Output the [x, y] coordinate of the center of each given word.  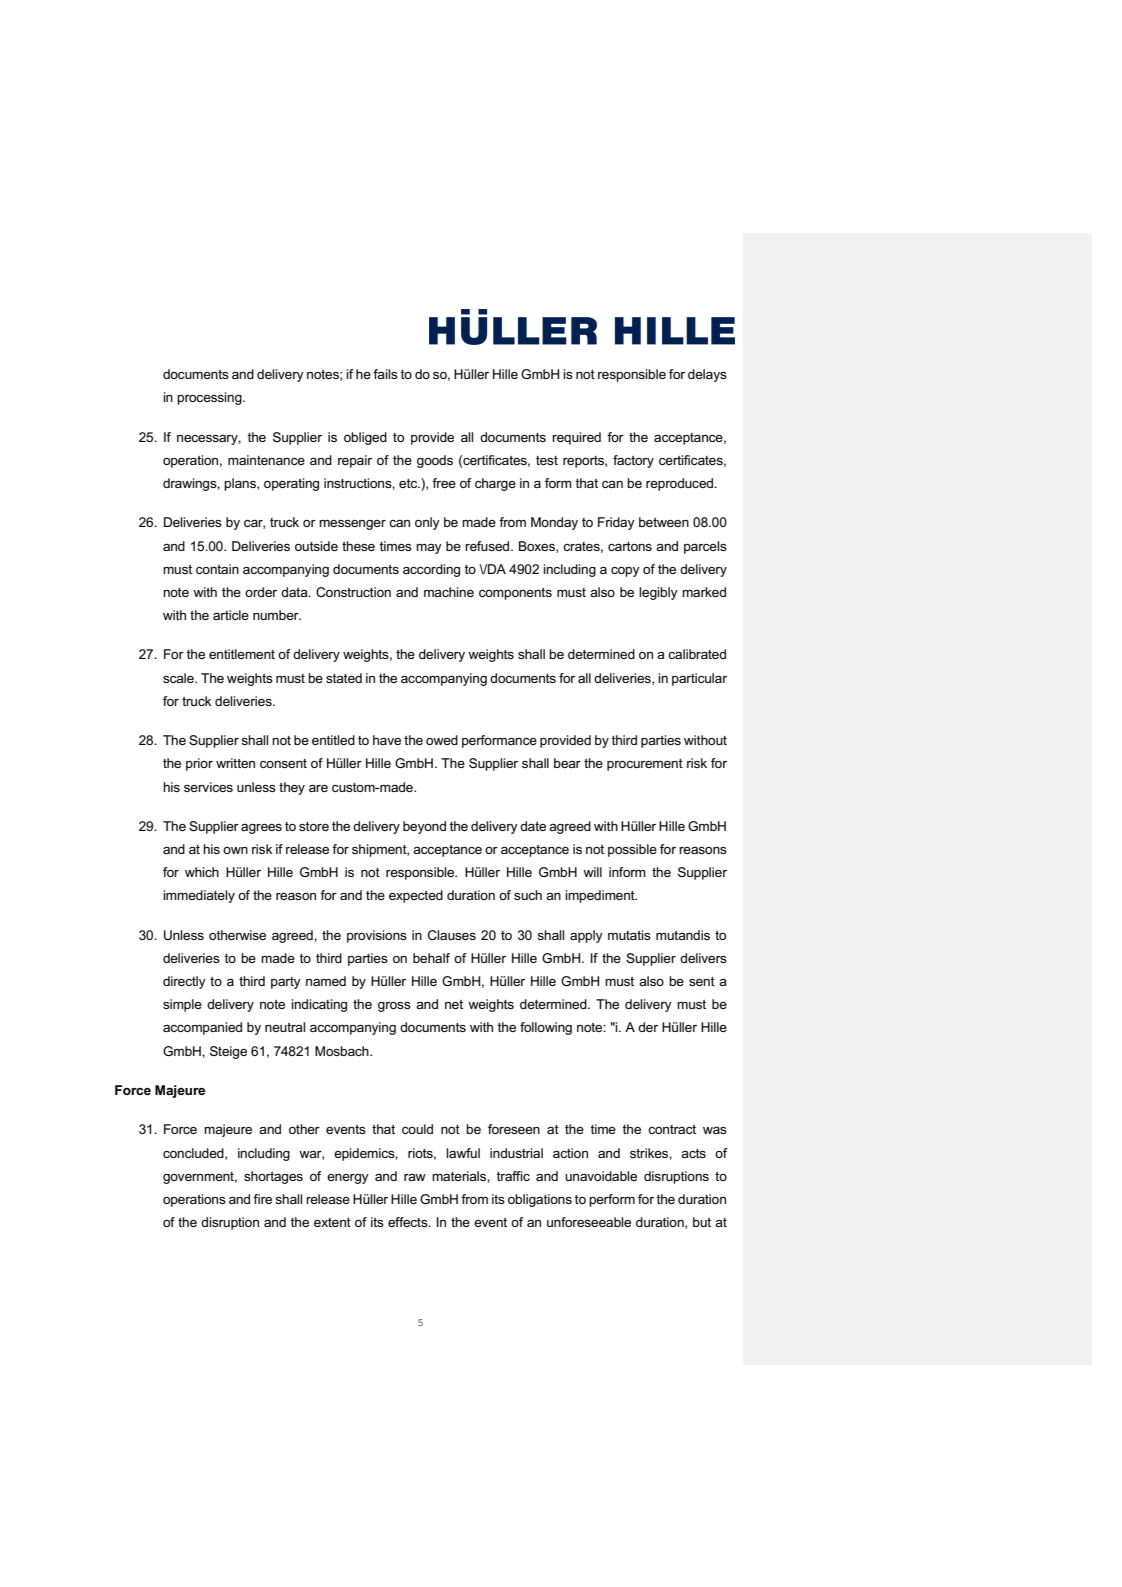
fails [385, 374]
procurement [645, 765]
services [208, 787]
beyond [424, 827]
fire [262, 1199]
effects [409, 1222]
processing [210, 398]
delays [707, 375]
